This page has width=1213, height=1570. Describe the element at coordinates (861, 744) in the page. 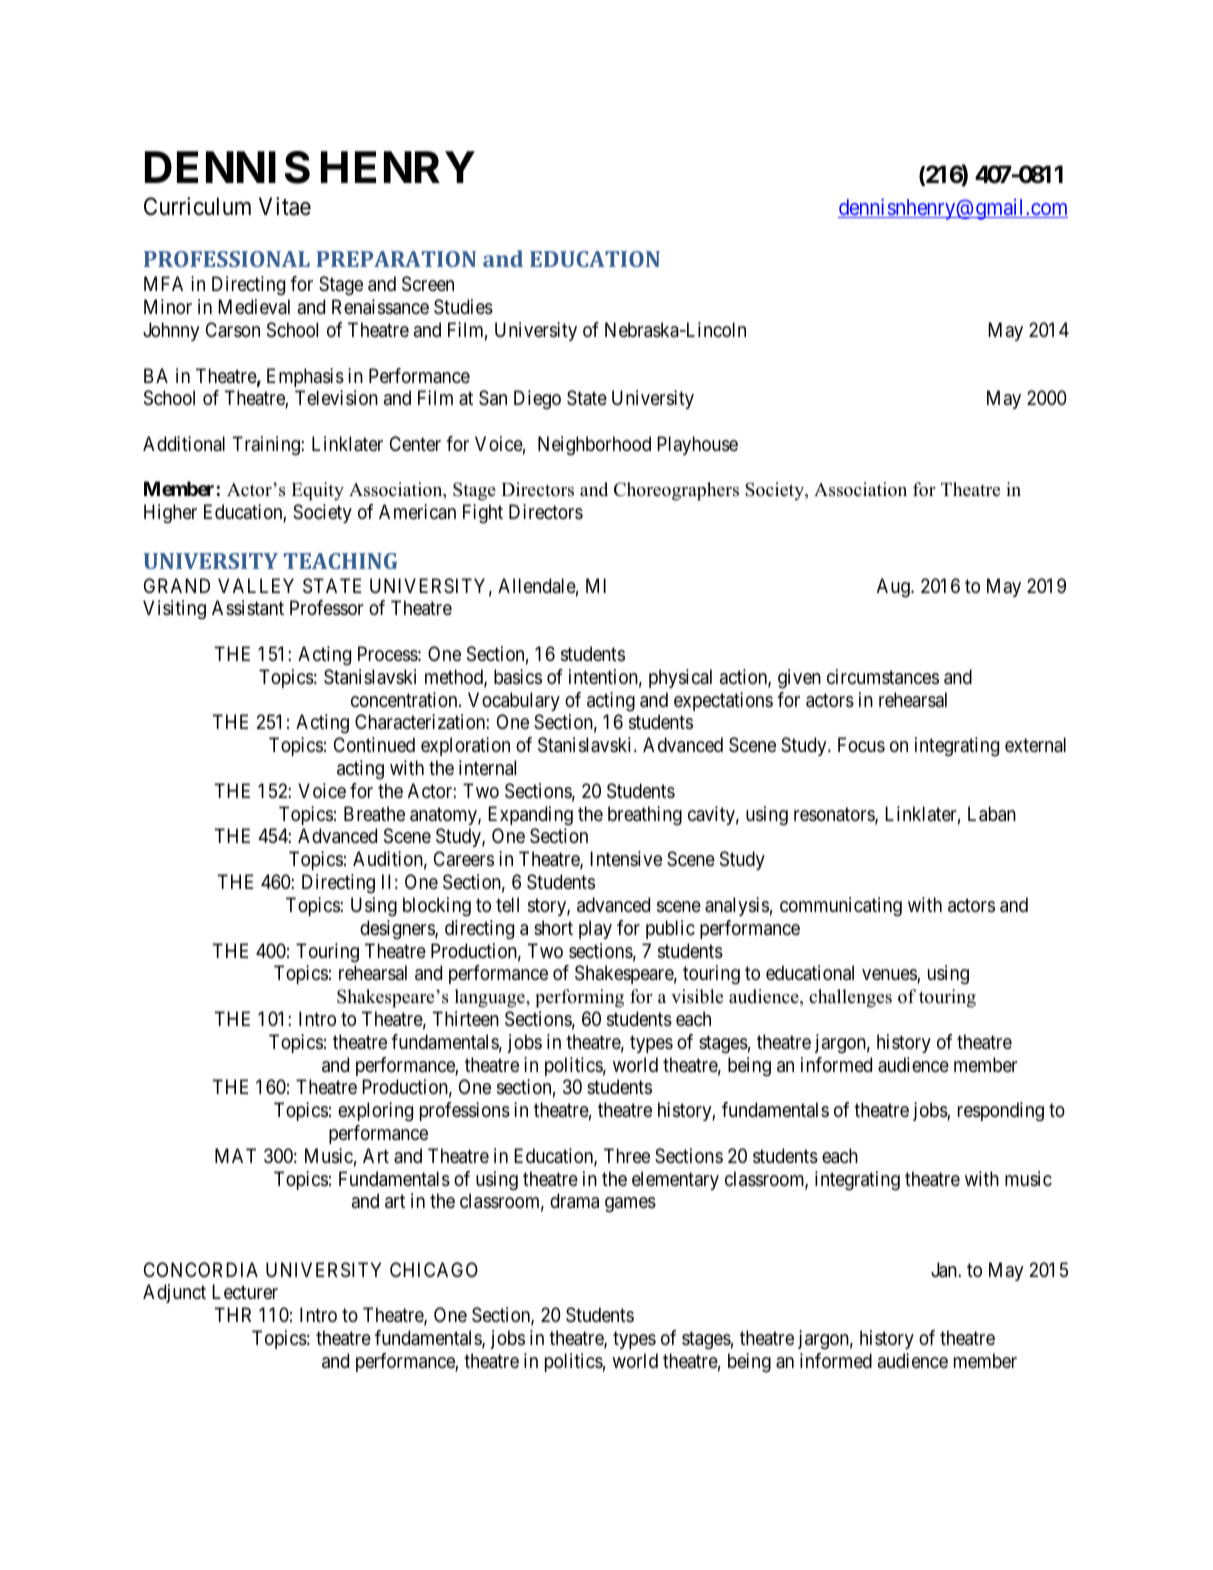

I see `Focus` at that location.
